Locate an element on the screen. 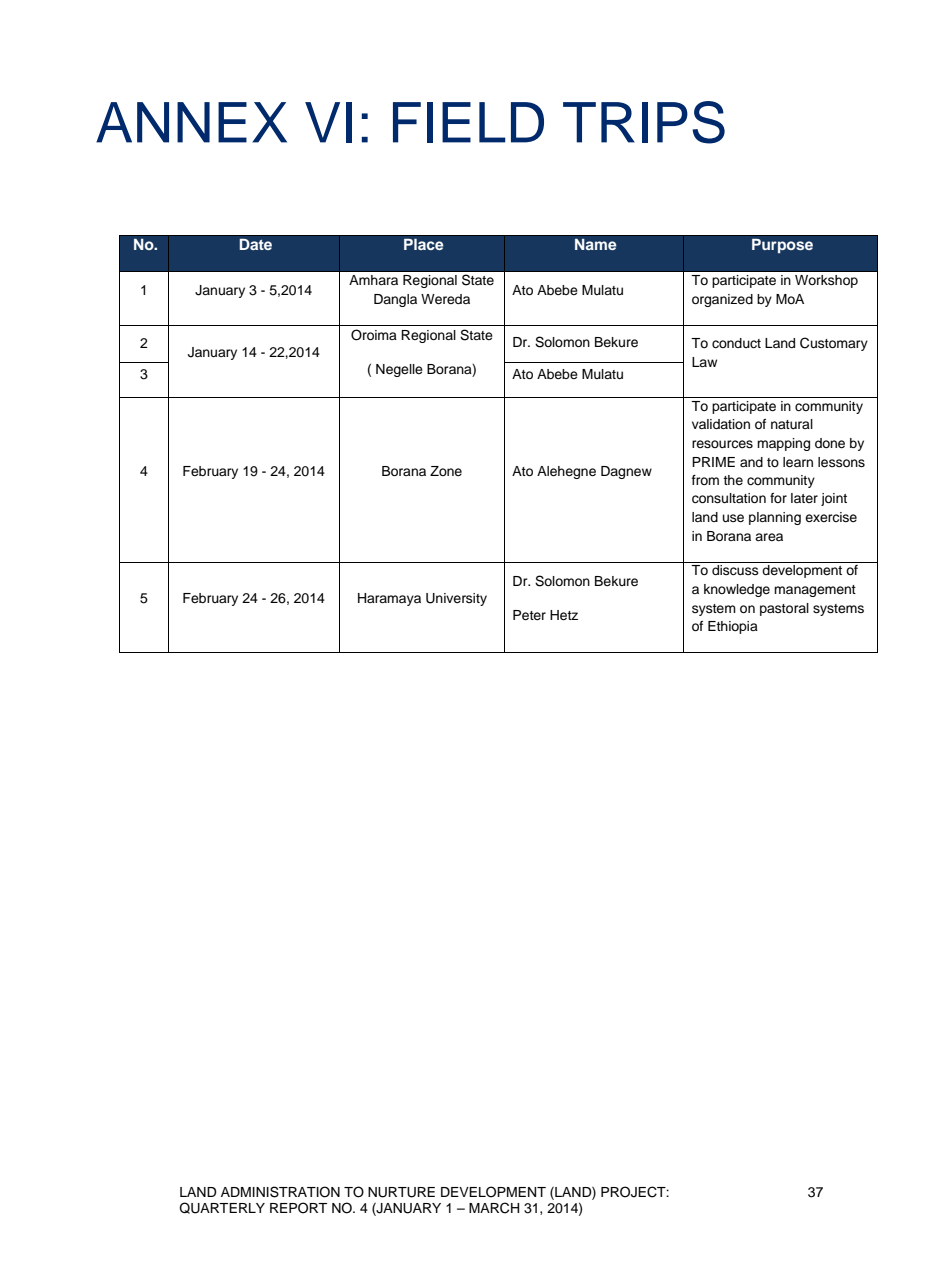 The width and height of the screenshot is (952, 1272). Ethiopia is located at coordinates (733, 627).
